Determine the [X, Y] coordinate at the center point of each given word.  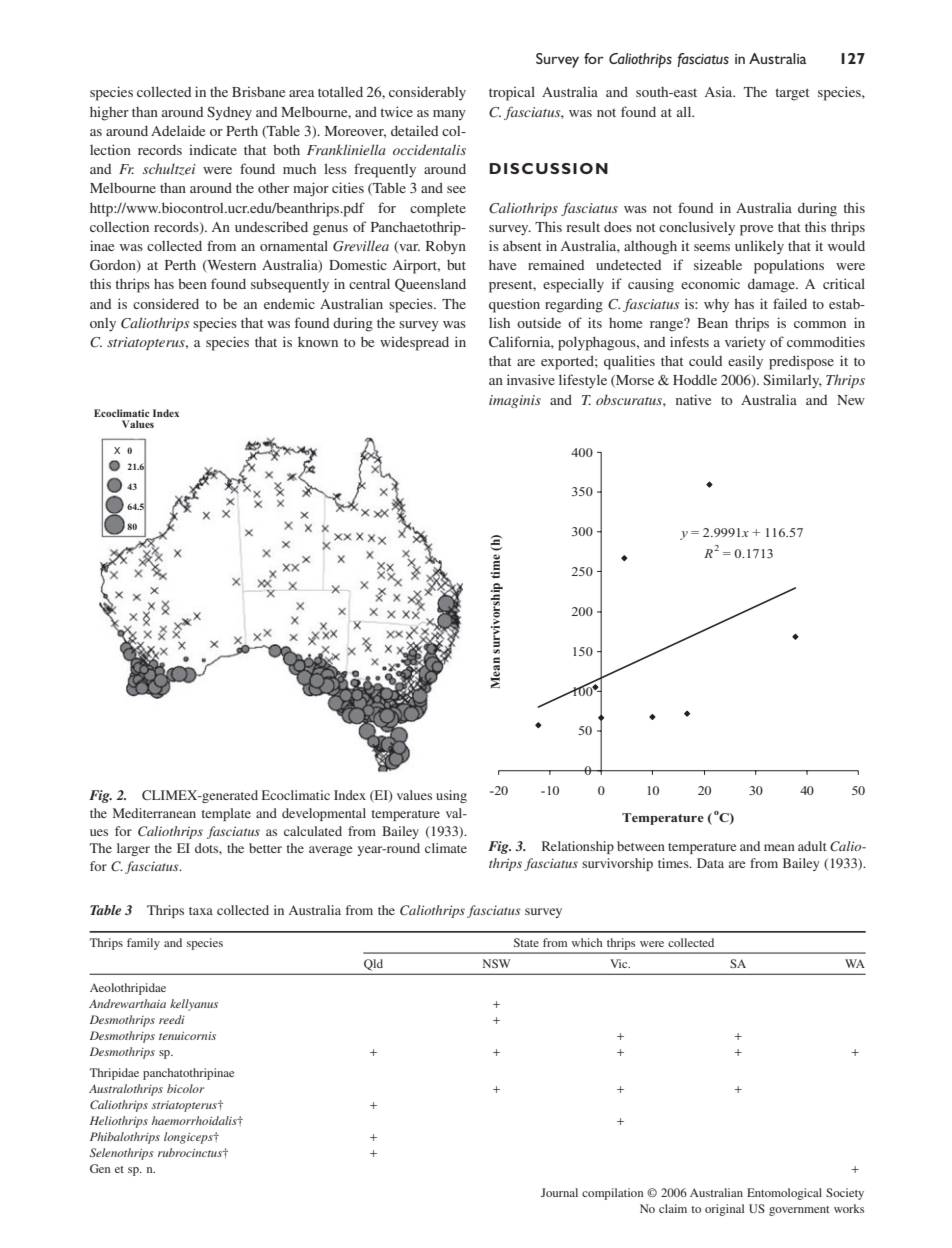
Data [710, 863]
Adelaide [178, 130]
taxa [201, 911]
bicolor [185, 1088]
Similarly [792, 381]
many [449, 115]
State [526, 942]
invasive [531, 379]
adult [812, 846]
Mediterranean [154, 813]
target [792, 94]
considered [166, 303]
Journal [559, 1192]
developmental [324, 814]
